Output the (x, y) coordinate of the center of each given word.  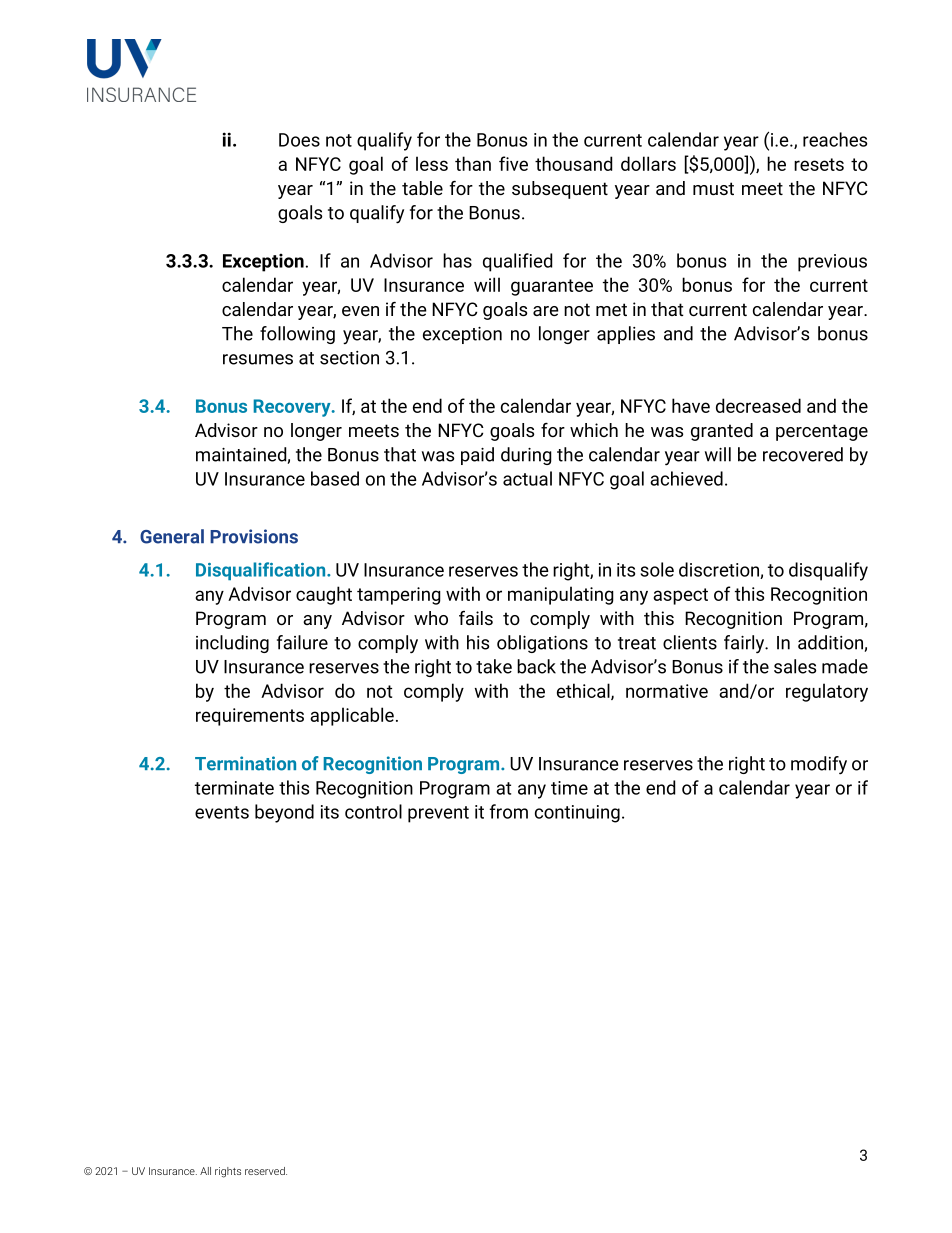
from (509, 811)
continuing (577, 814)
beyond (284, 813)
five (513, 163)
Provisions (254, 536)
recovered (803, 454)
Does (299, 140)
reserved (266, 1171)
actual (527, 478)
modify (819, 765)
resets (819, 164)
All (205, 1171)
